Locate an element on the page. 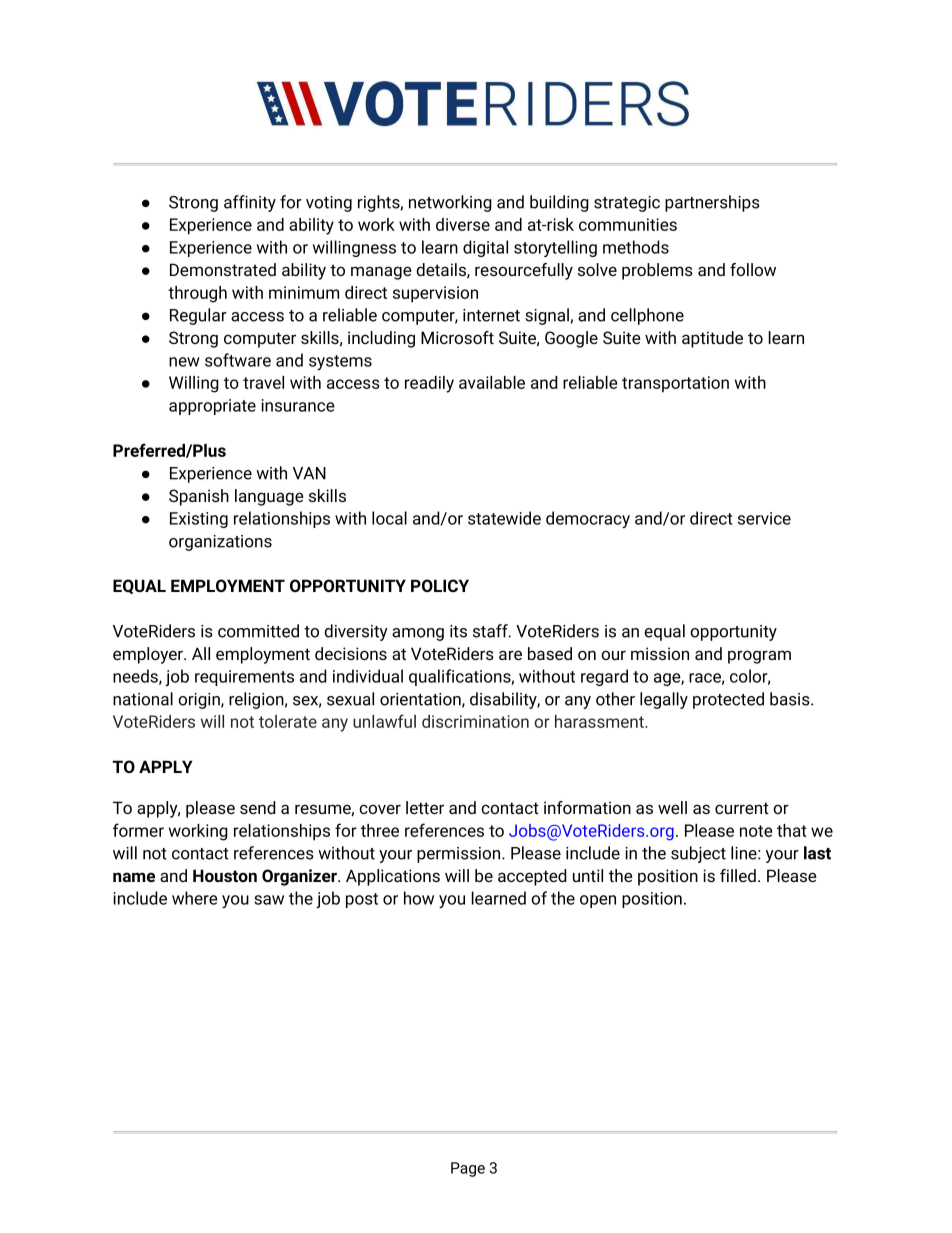 The width and height of the page is (952, 1233). Page is located at coordinates (468, 1169).
